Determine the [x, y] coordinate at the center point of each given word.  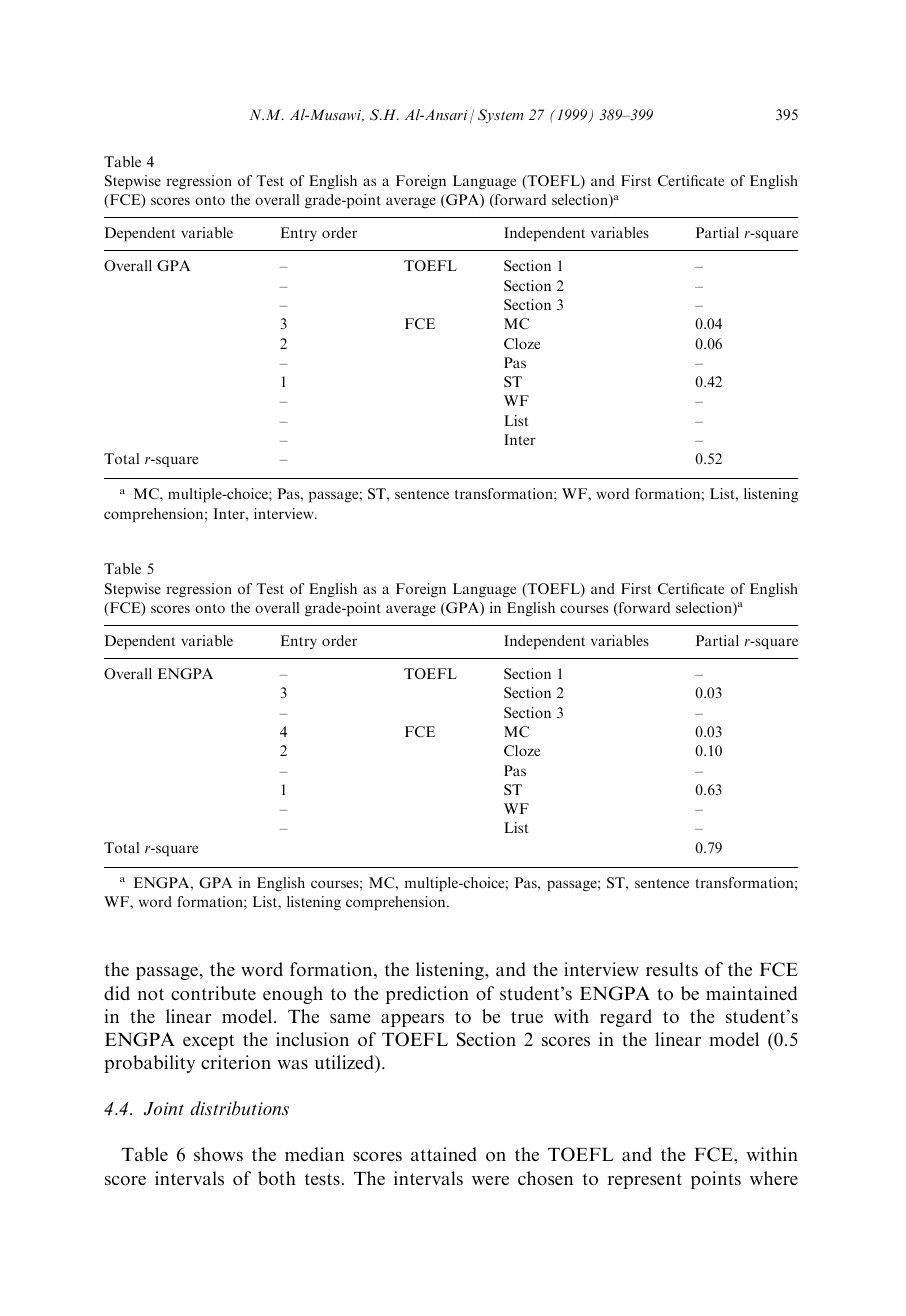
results [672, 969]
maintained [751, 993]
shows [218, 1154]
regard [626, 1018]
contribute [213, 993]
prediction [427, 995]
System [501, 116]
